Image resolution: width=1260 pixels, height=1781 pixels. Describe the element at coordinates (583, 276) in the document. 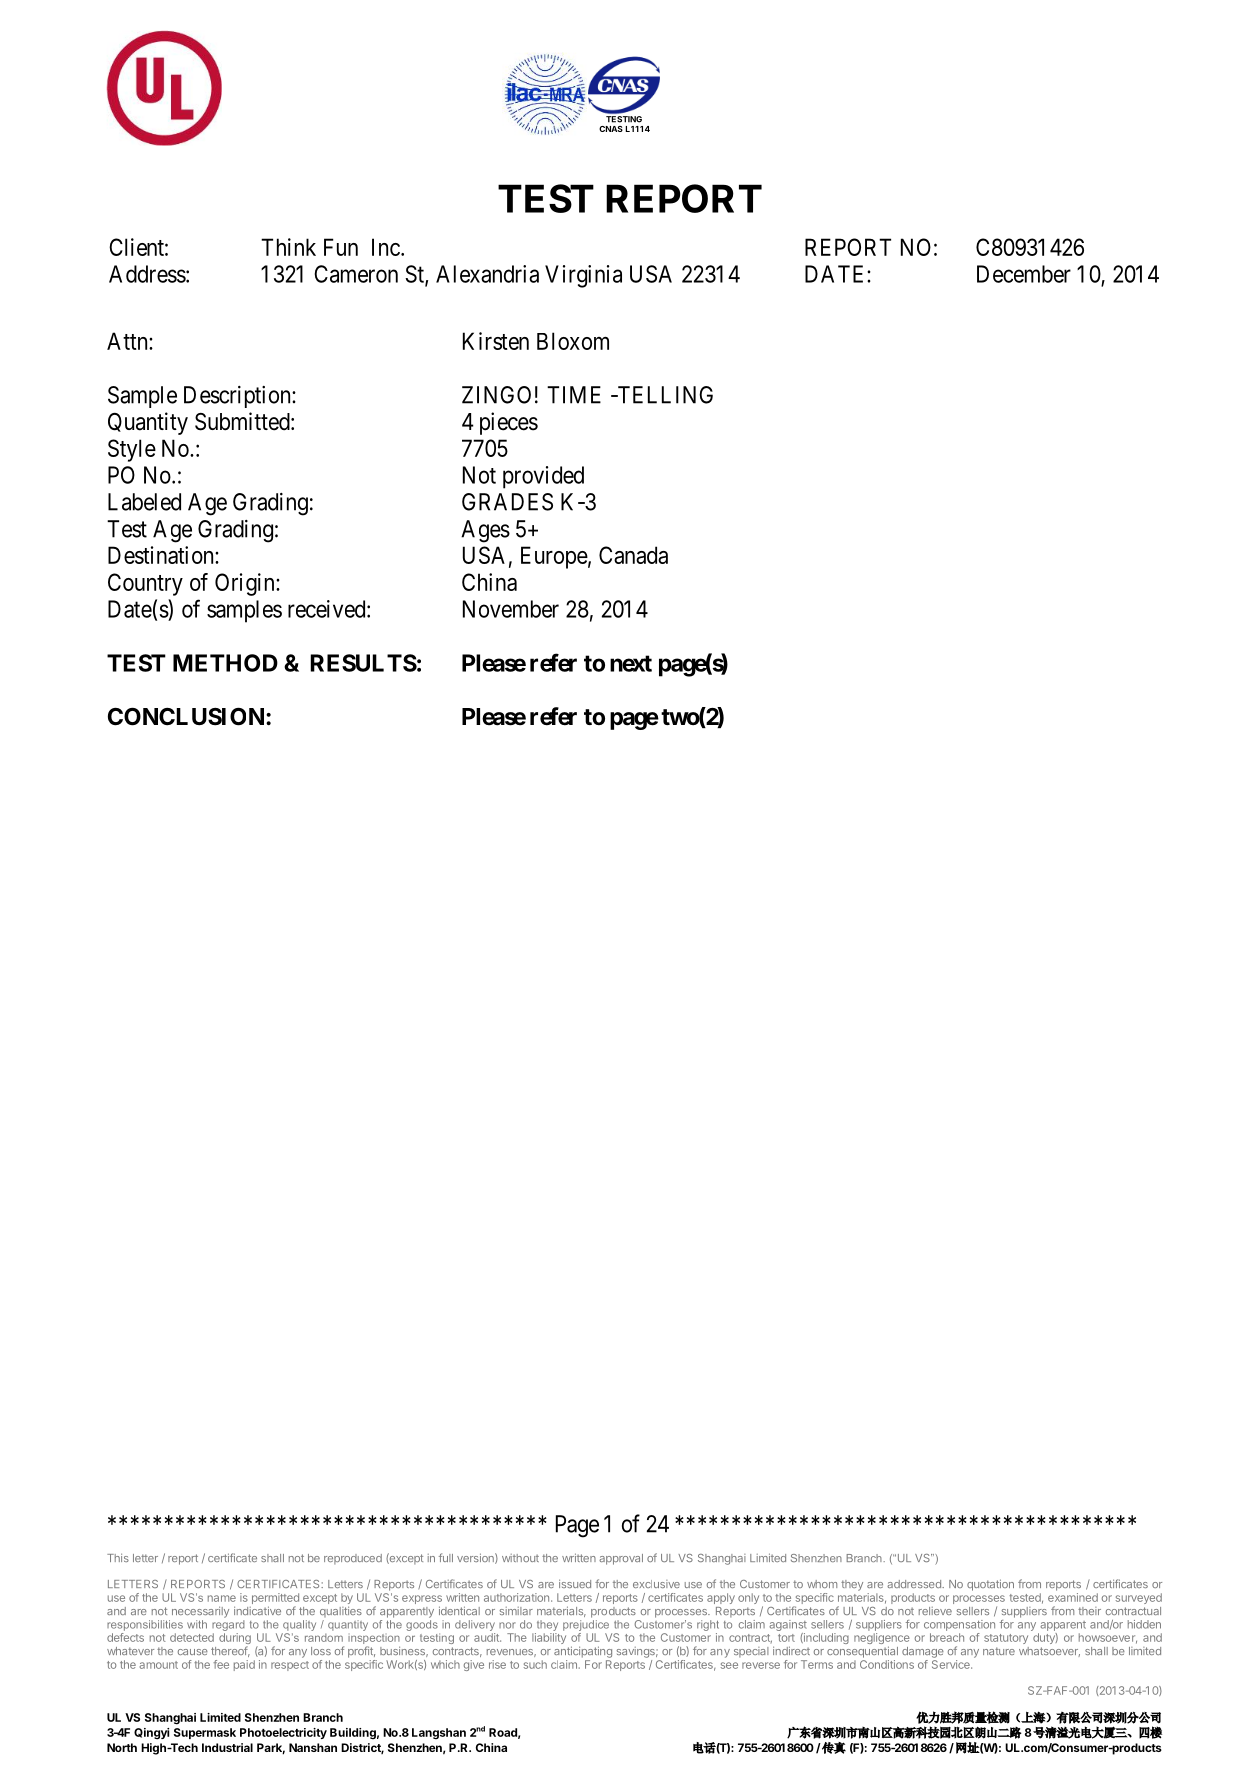

I see `Virginia` at that location.
